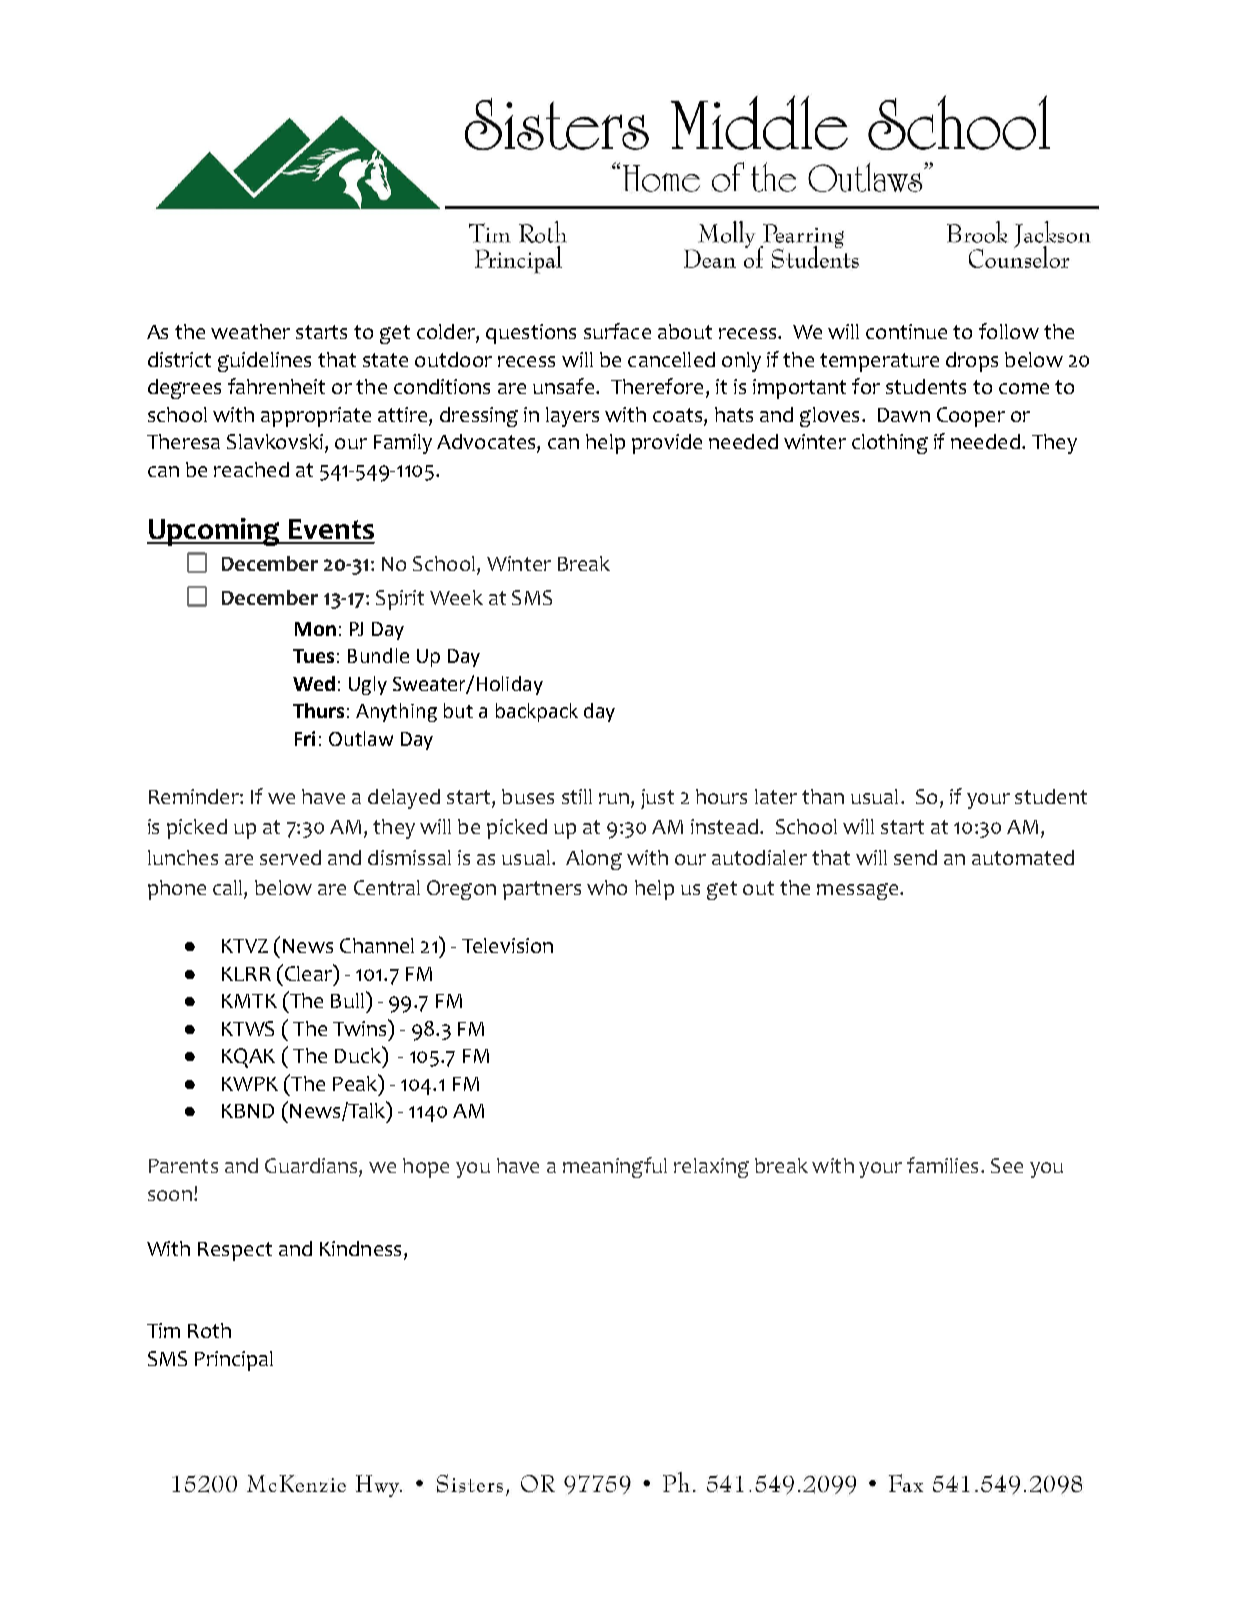 This document has width=1246, height=1613. I want to click on Clear, so click(309, 972).
